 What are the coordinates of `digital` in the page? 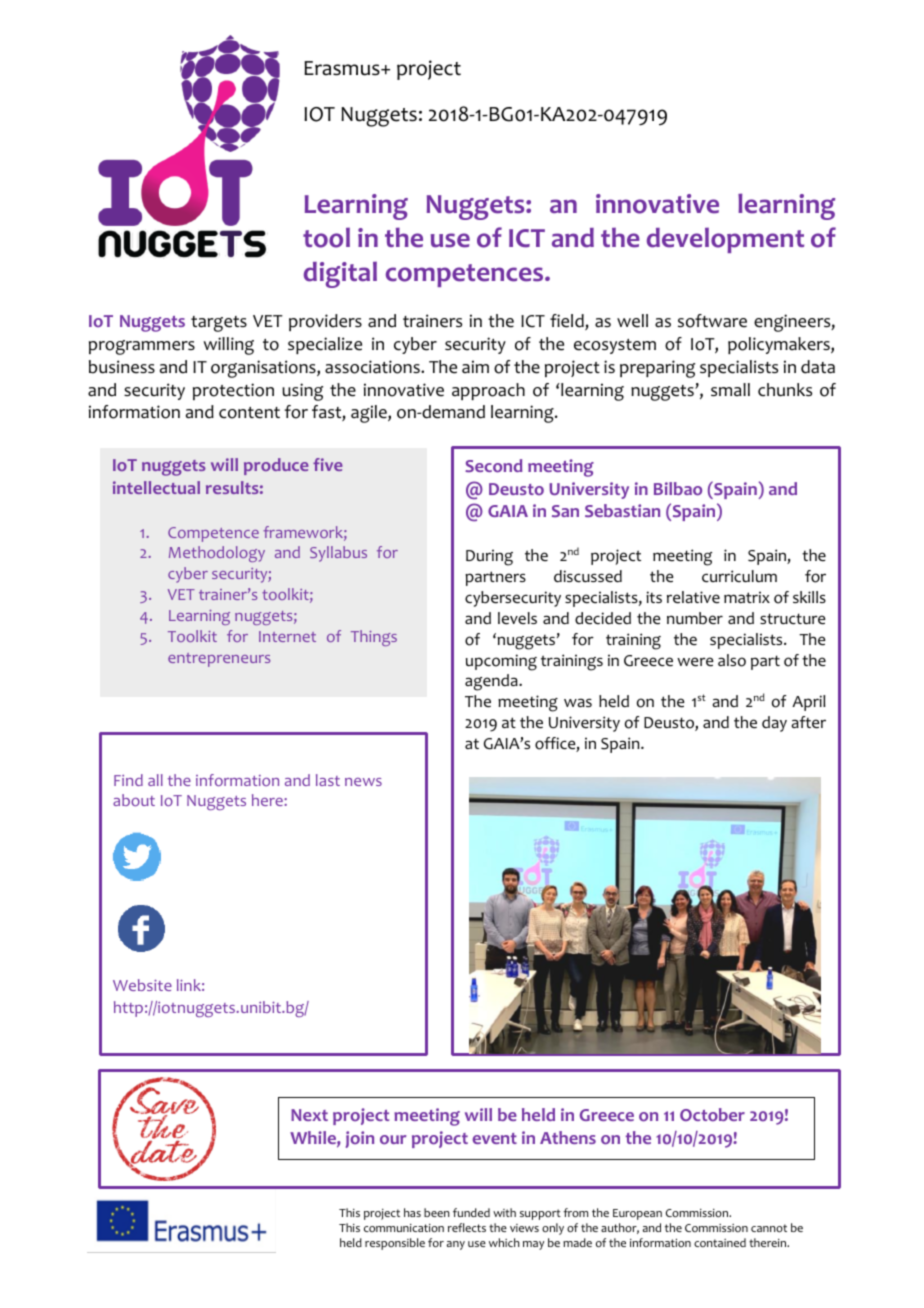 It's located at (340, 274).
